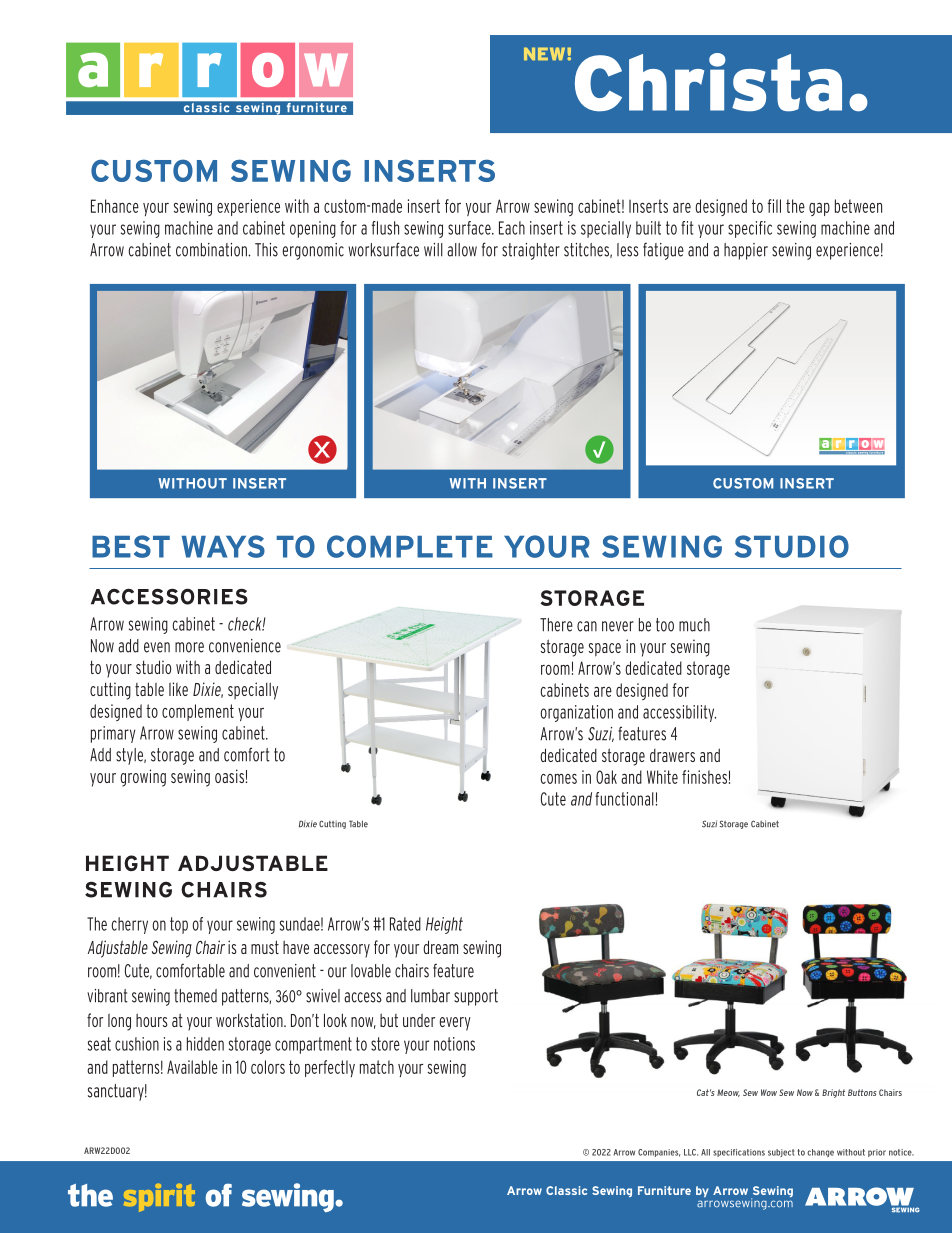  Describe the element at coordinates (115, 206) in the image. I see `Enhance` at that location.
